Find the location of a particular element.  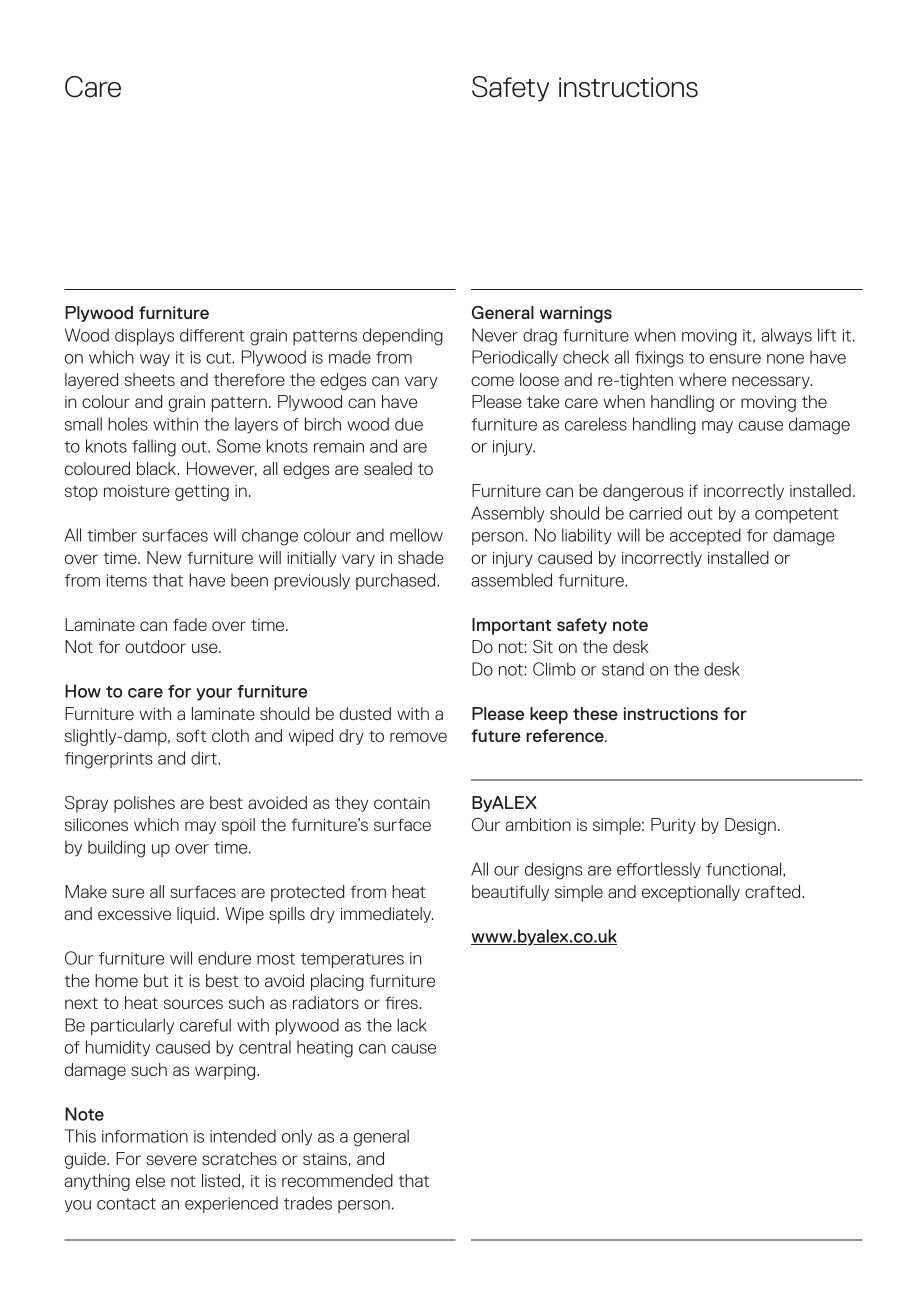

accepted is located at coordinates (705, 536).
